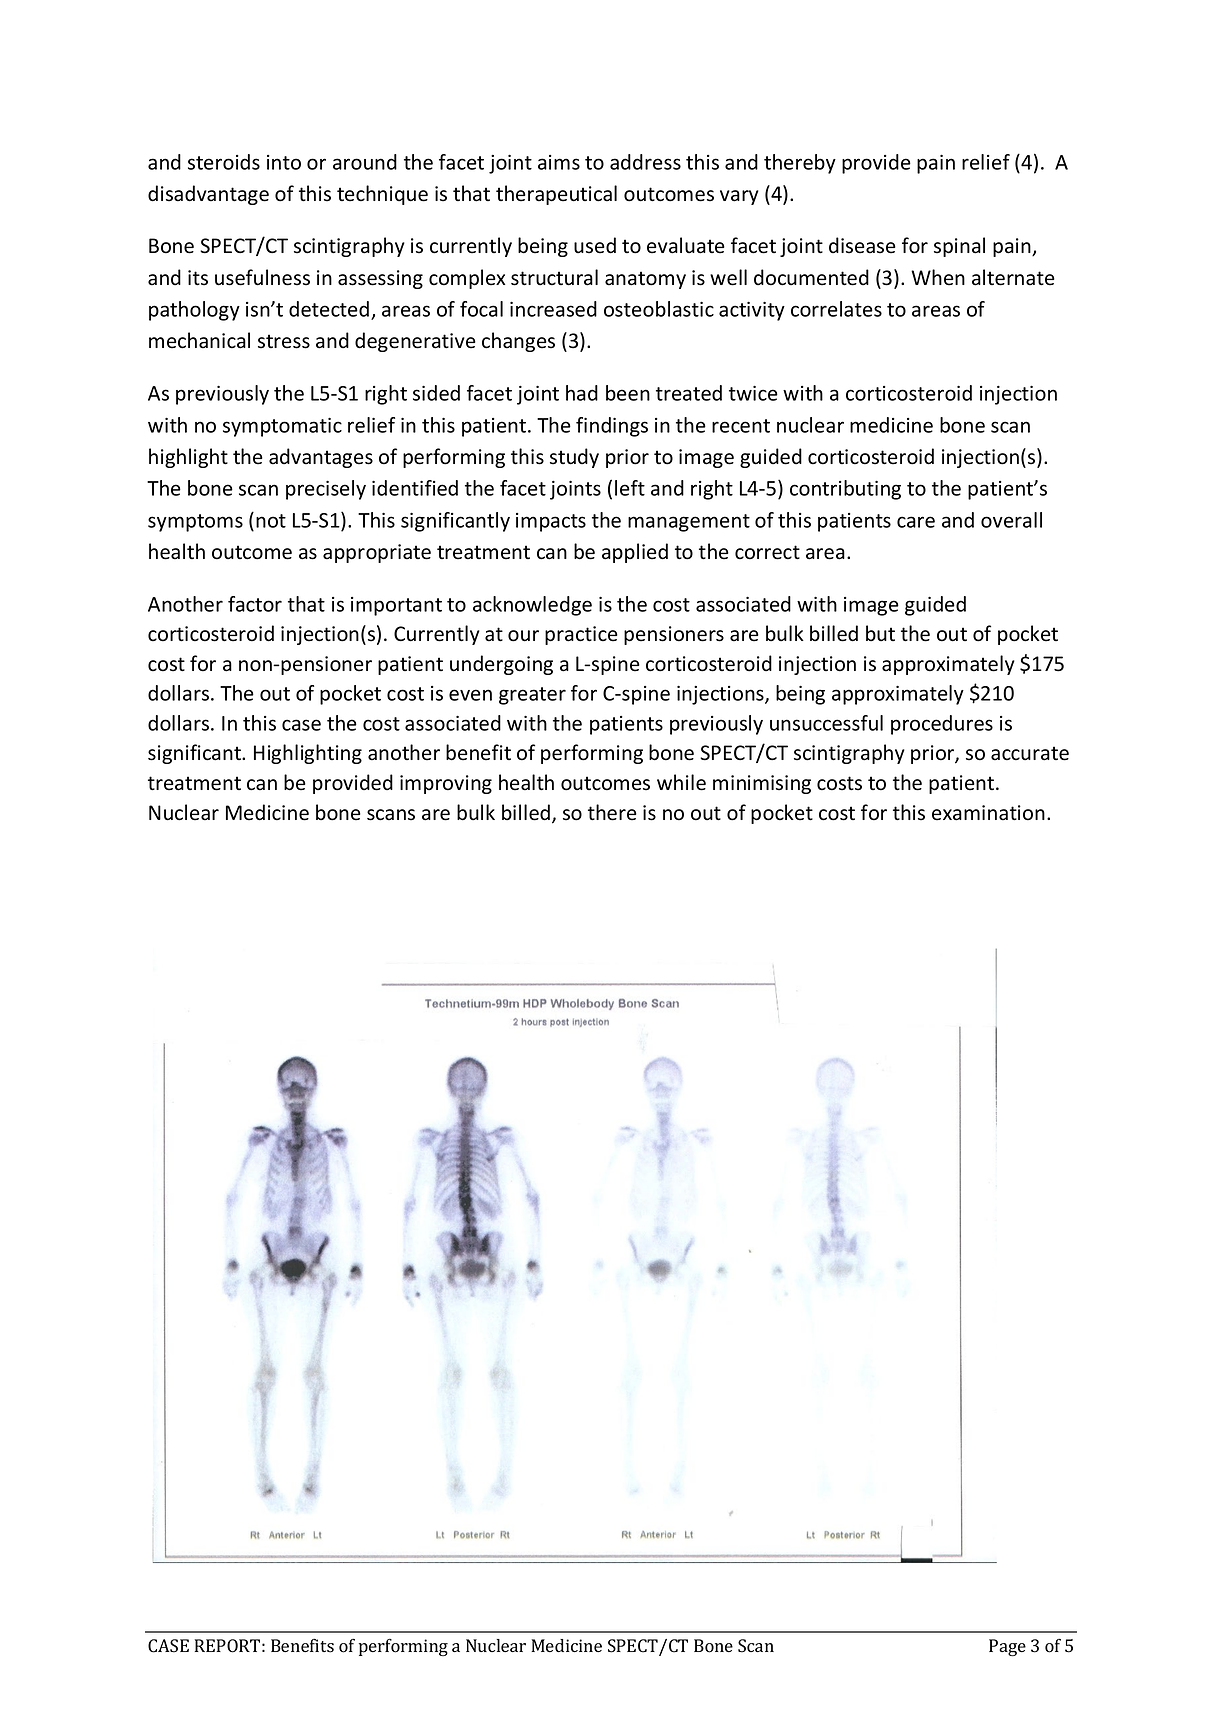  What do you see at coordinates (628, 393) in the screenshot?
I see `been` at bounding box center [628, 393].
